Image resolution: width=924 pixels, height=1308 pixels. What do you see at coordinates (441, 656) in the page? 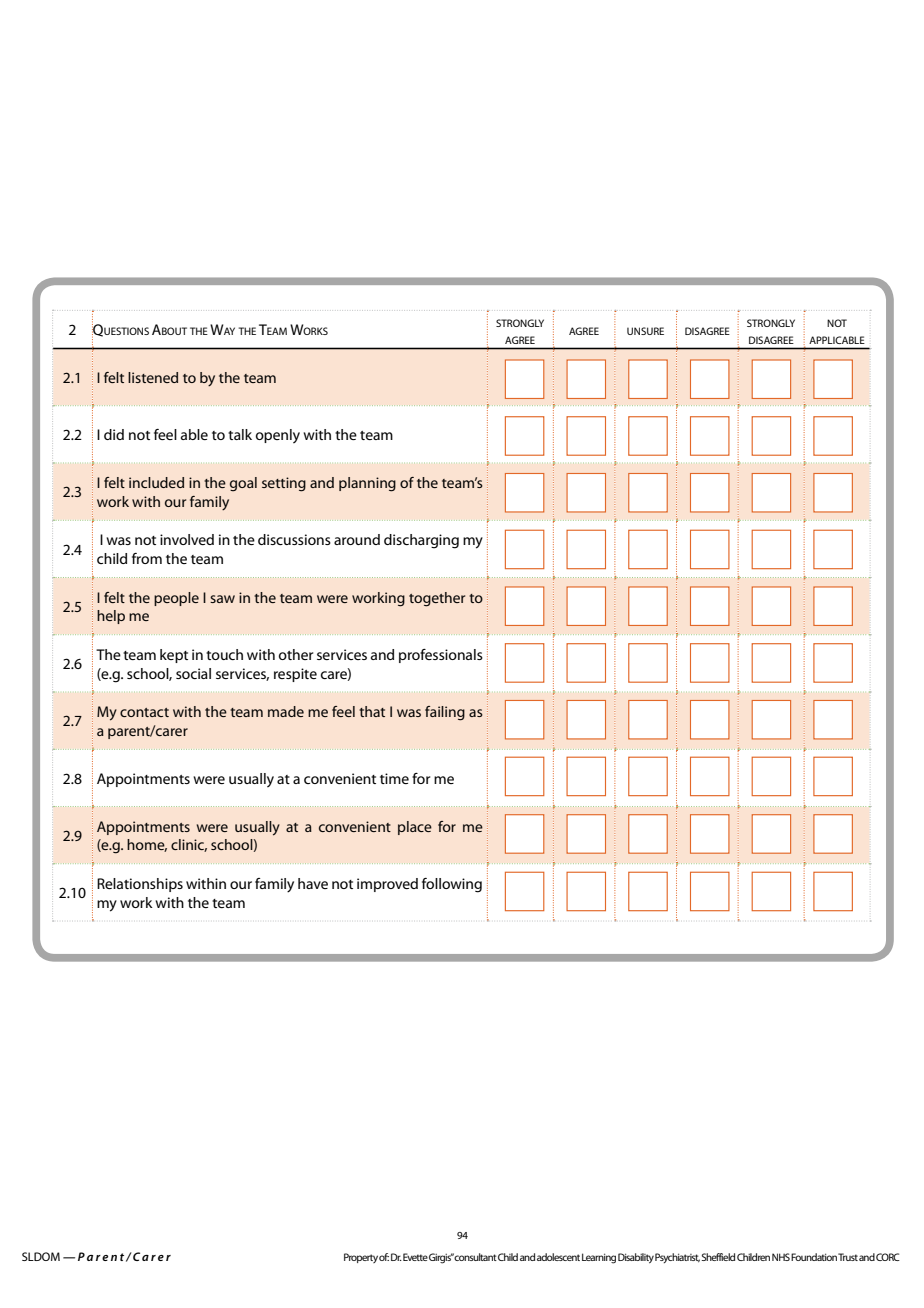
I see `professionals` at bounding box center [441, 656].
